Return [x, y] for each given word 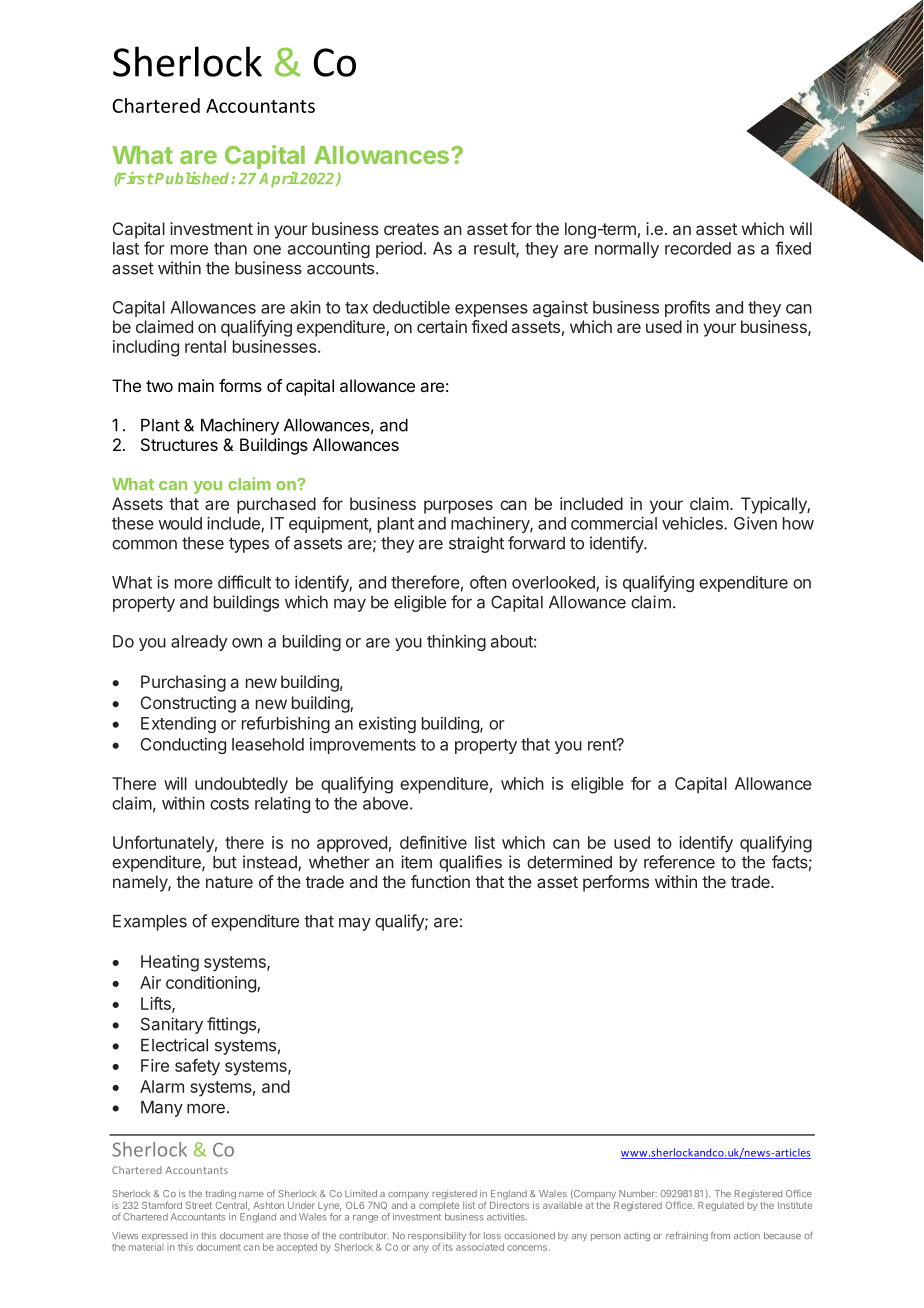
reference [679, 862]
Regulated [721, 1206]
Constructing [188, 704]
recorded [698, 248]
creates [411, 229]
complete [439, 1206]
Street [199, 1205]
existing [387, 724]
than [230, 248]
